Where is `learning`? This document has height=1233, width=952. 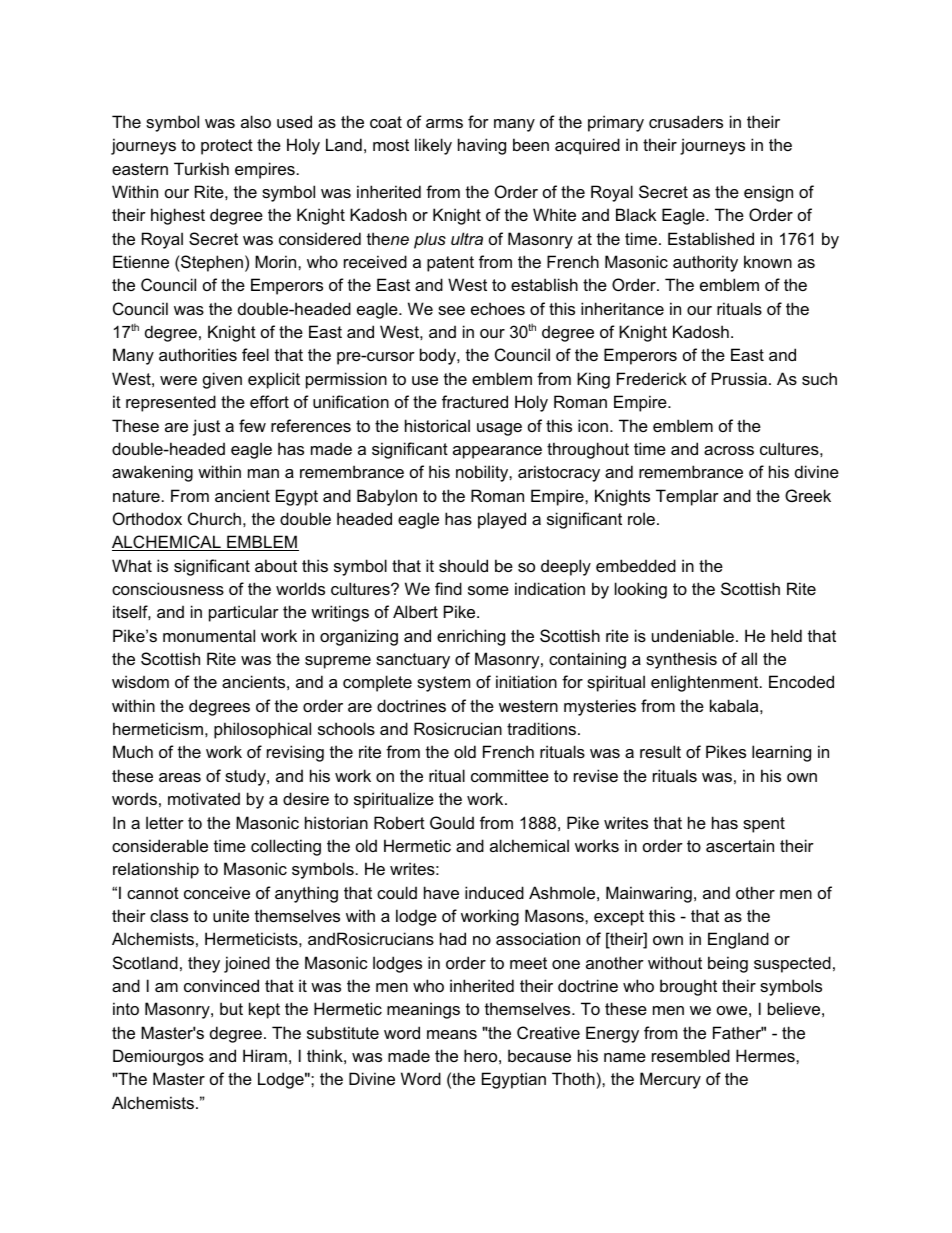
learning is located at coordinates (781, 753).
